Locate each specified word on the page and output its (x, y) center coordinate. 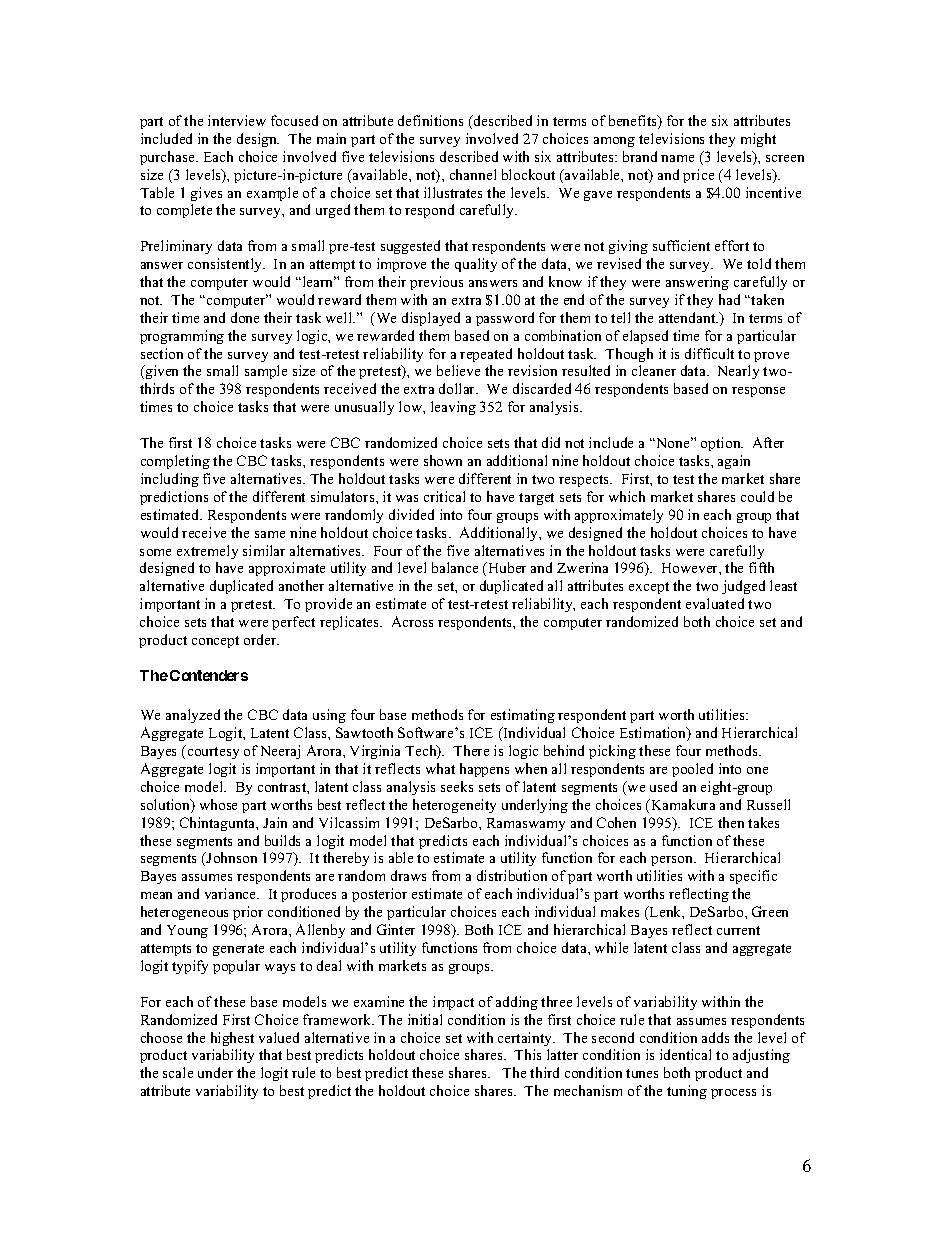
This (527, 1054)
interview (237, 120)
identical (685, 1054)
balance (455, 567)
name (677, 158)
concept (215, 642)
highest (232, 1039)
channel (473, 174)
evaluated (715, 603)
